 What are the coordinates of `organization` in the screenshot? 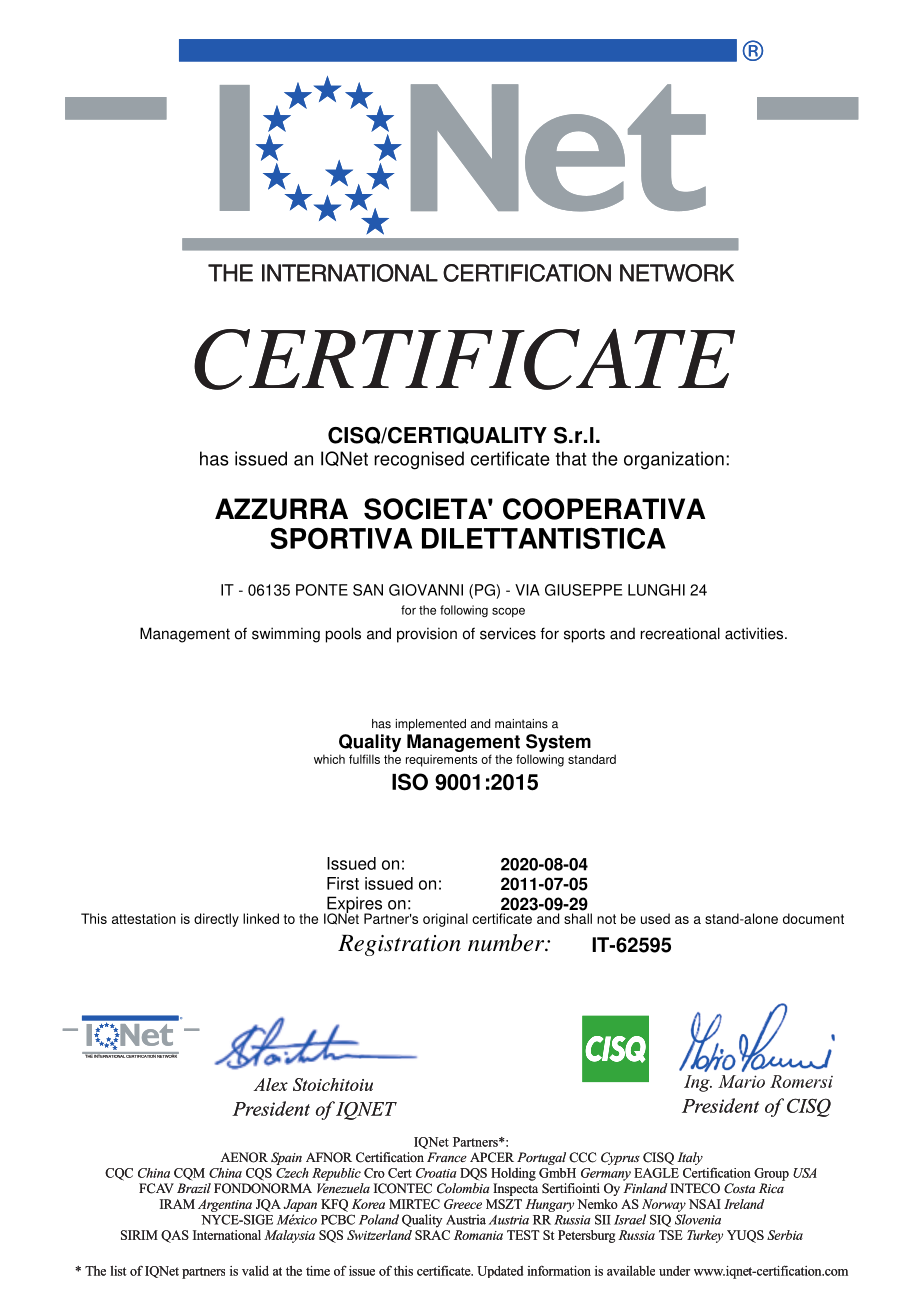 It's located at (674, 460).
